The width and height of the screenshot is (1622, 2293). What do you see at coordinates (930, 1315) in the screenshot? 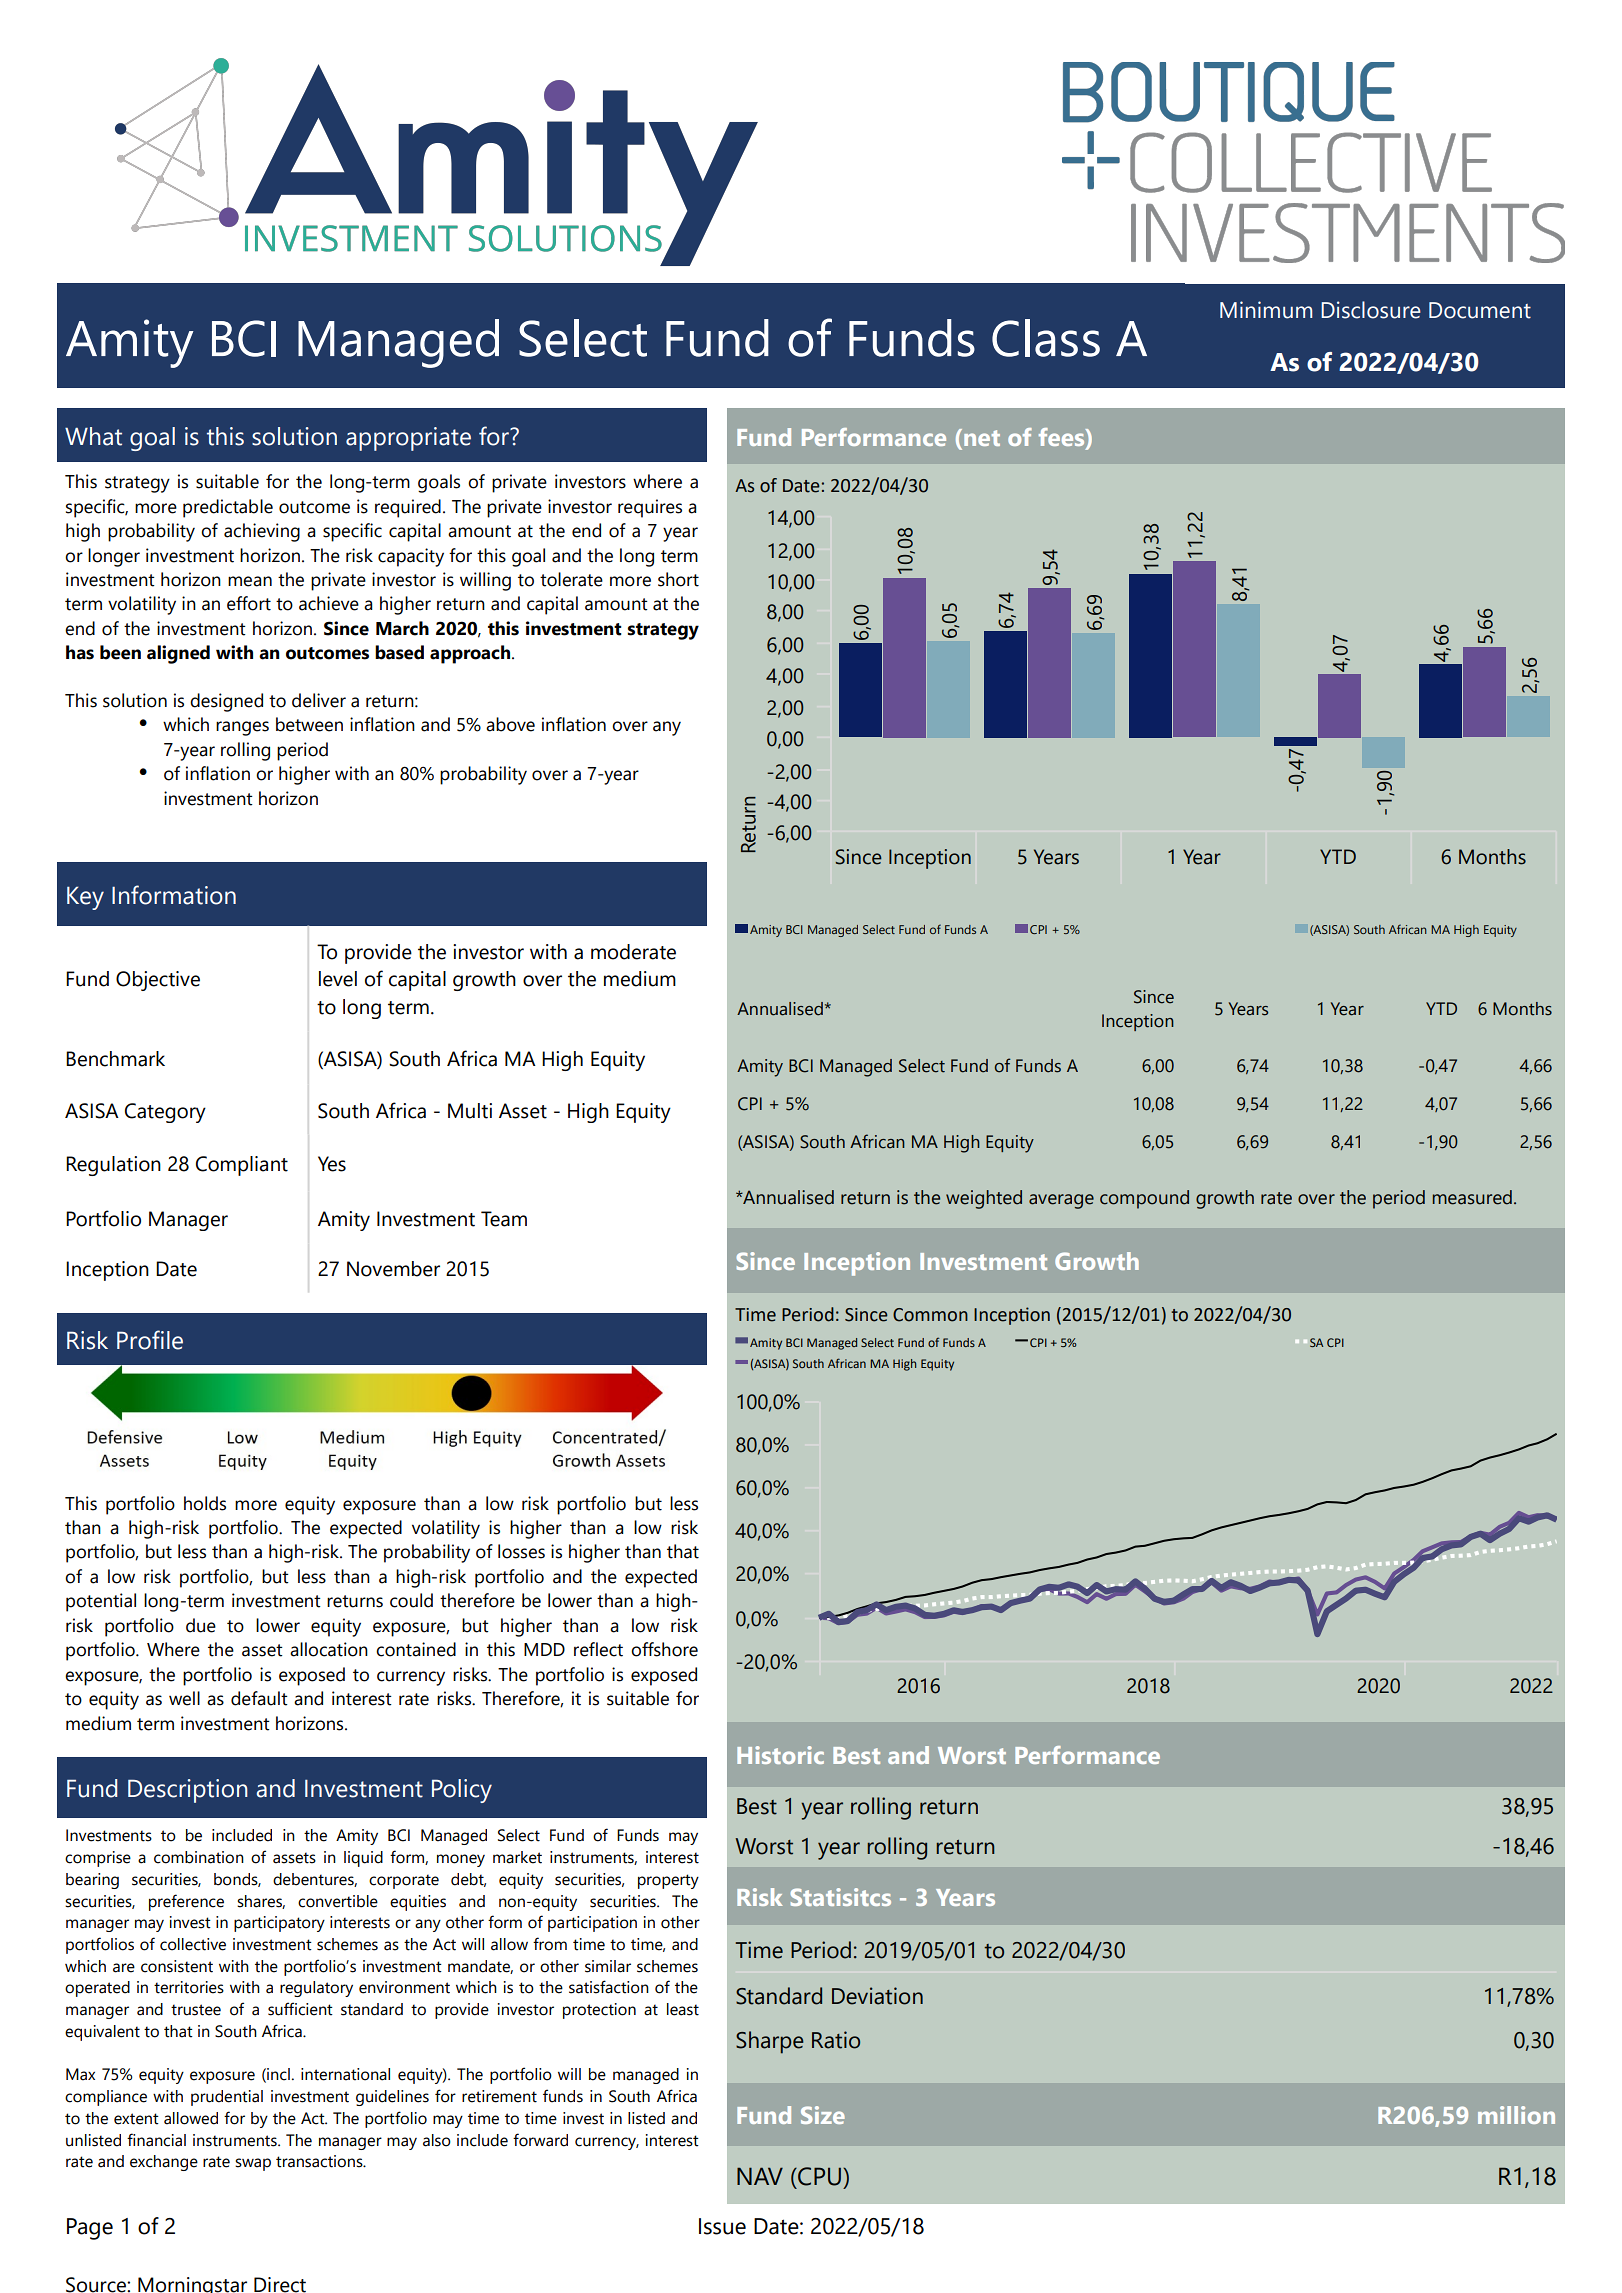
I see `Common` at bounding box center [930, 1315].
